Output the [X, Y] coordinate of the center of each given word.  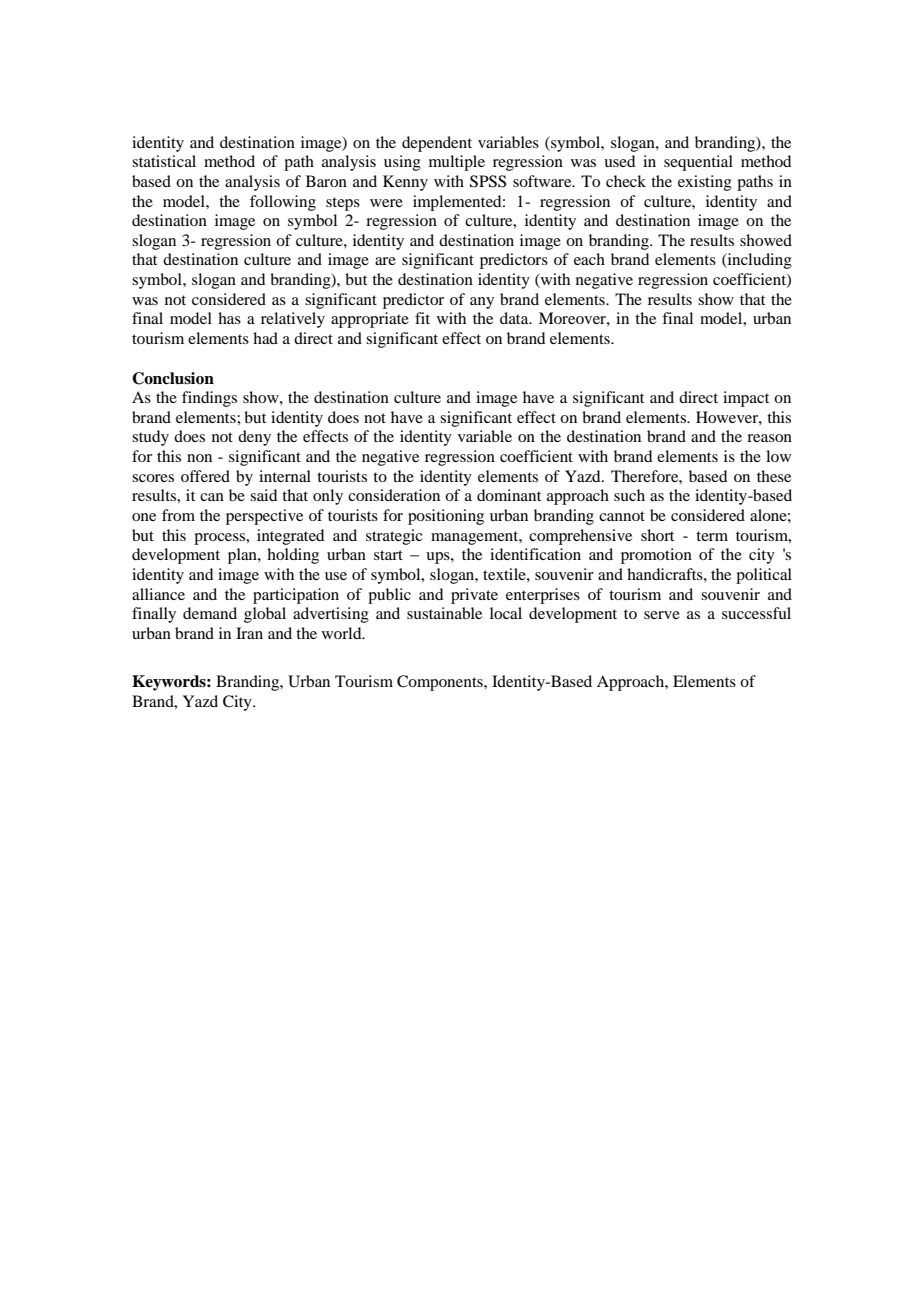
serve [662, 615]
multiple [457, 163]
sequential [698, 163]
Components [441, 683]
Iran [249, 633]
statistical [164, 161]
